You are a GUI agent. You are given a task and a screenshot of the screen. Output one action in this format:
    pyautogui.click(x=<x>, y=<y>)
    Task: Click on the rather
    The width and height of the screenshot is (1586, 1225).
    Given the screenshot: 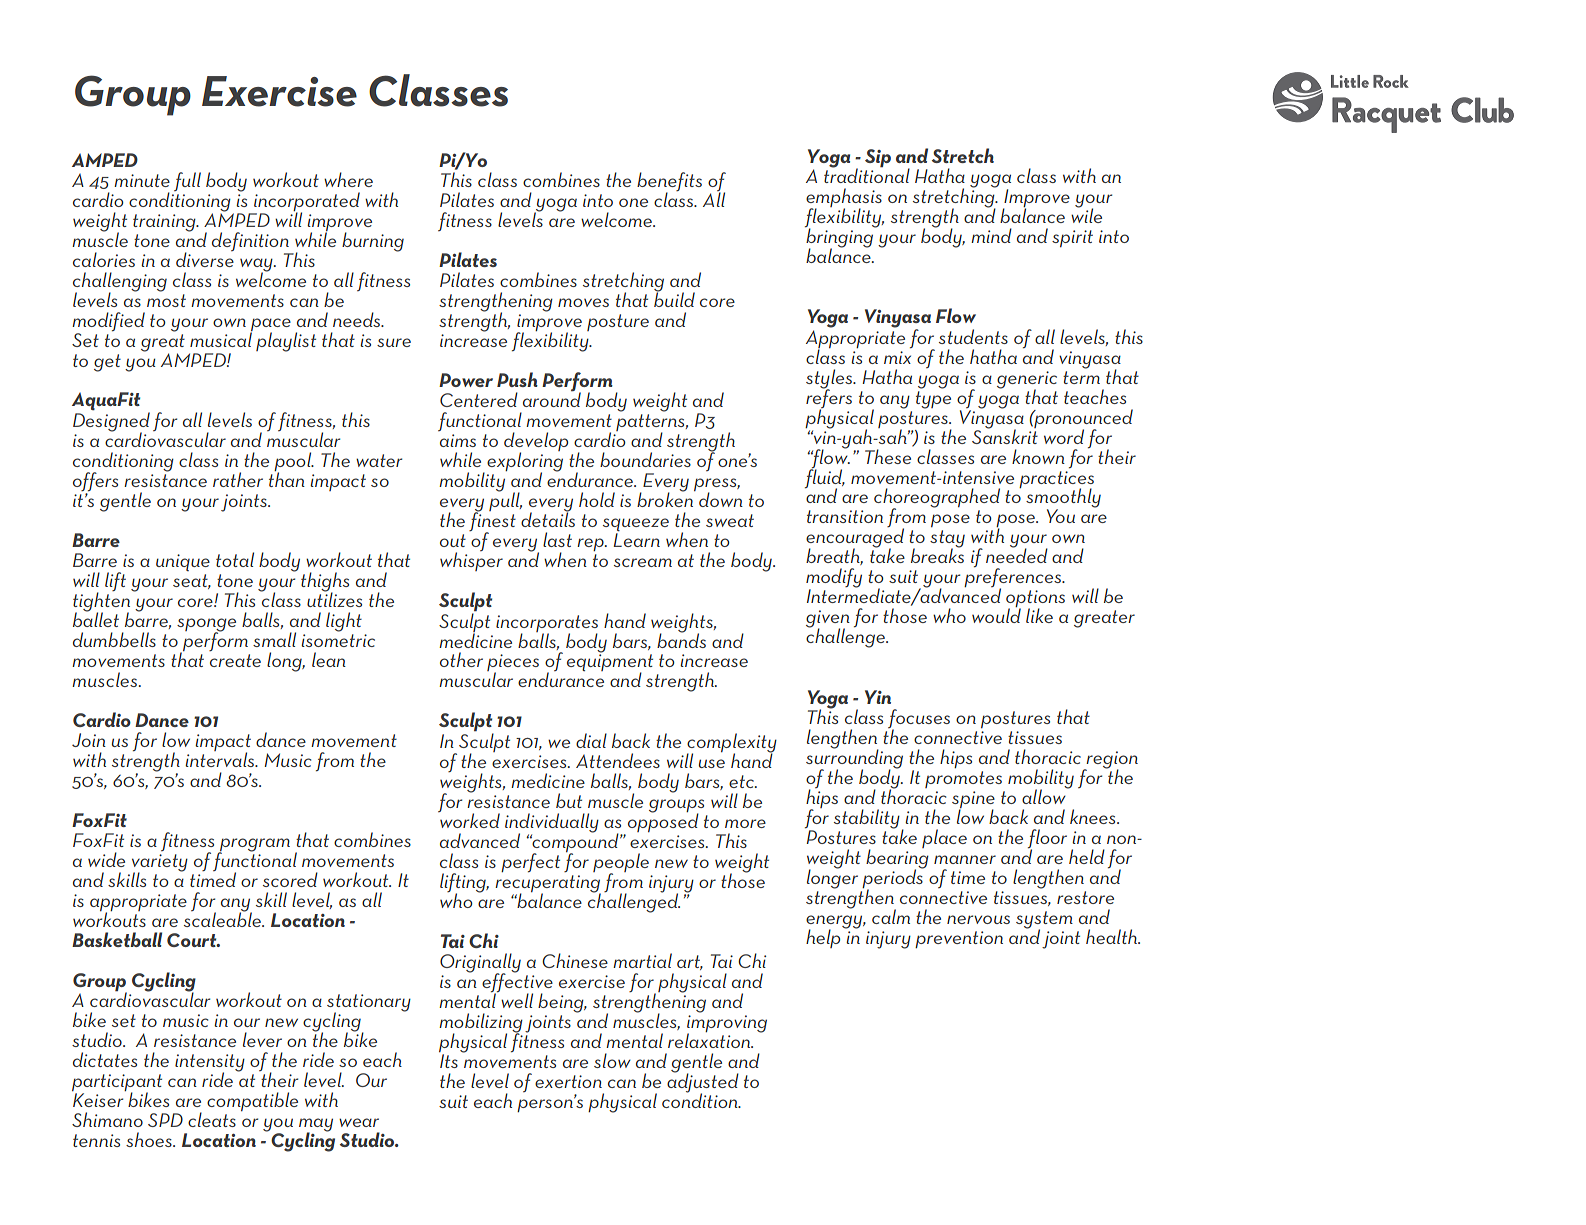 What is the action you would take?
    pyautogui.click(x=238, y=479)
